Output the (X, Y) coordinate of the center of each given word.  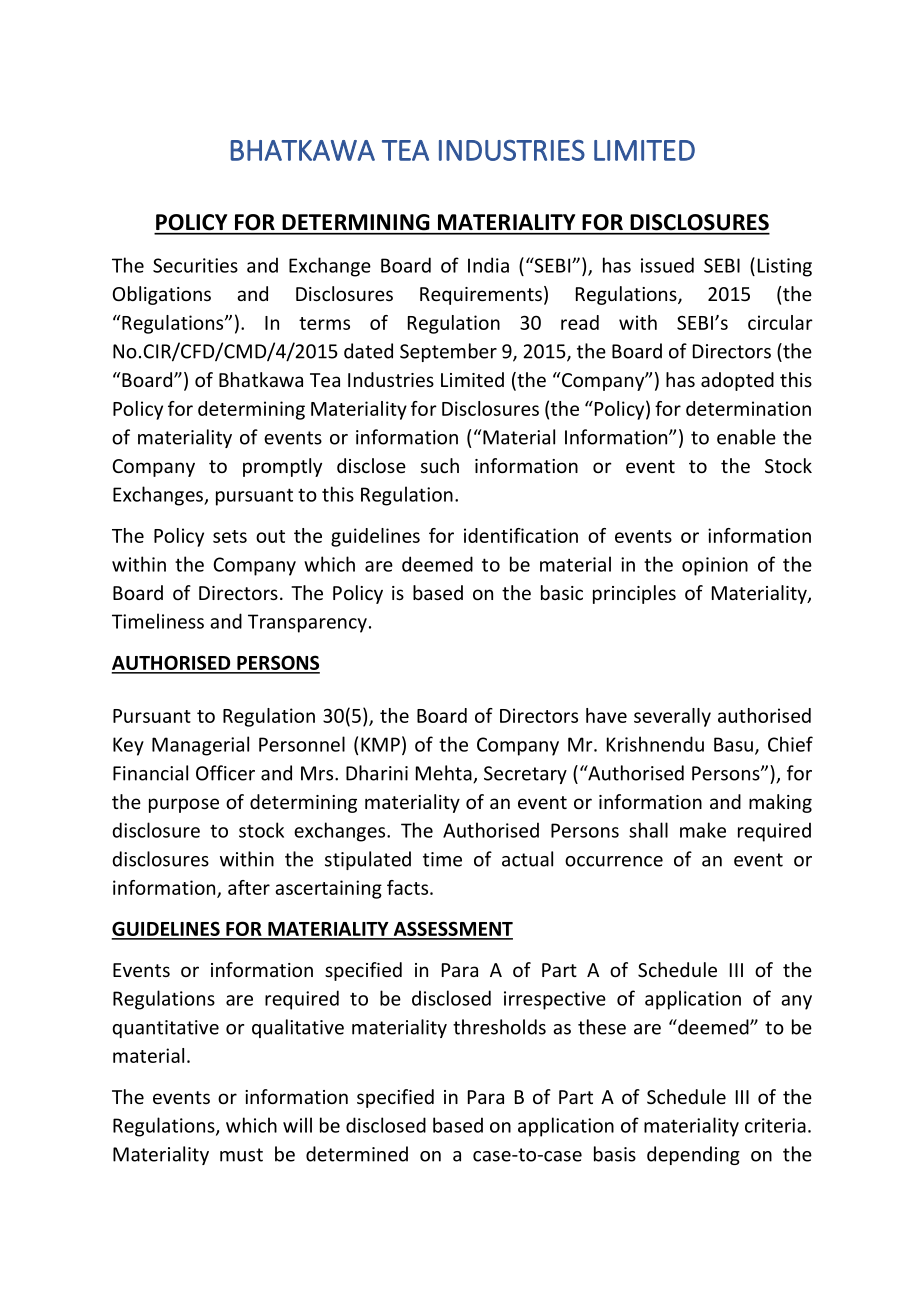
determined (357, 1154)
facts (409, 887)
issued (667, 265)
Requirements (481, 296)
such (440, 465)
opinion (715, 566)
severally (672, 717)
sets (230, 536)
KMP (380, 744)
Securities (195, 265)
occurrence (614, 861)
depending (693, 1155)
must (241, 1155)
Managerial (200, 746)
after (249, 887)
